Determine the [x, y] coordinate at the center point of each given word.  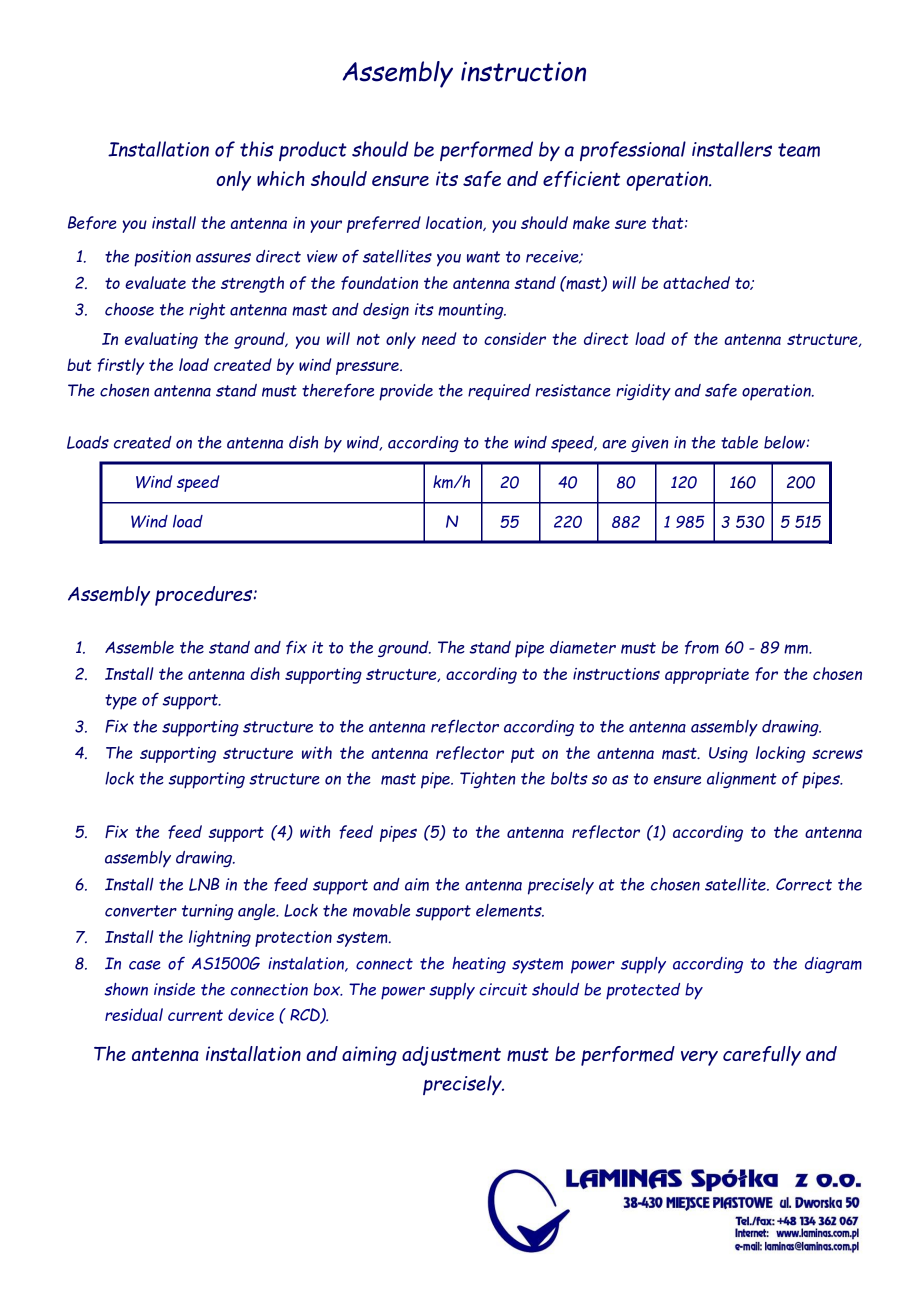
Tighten [487, 780]
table [739, 442]
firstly [120, 366]
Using [728, 755]
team [799, 150]
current [195, 1015]
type [121, 702]
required [499, 392]
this [257, 149]
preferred [384, 224]
